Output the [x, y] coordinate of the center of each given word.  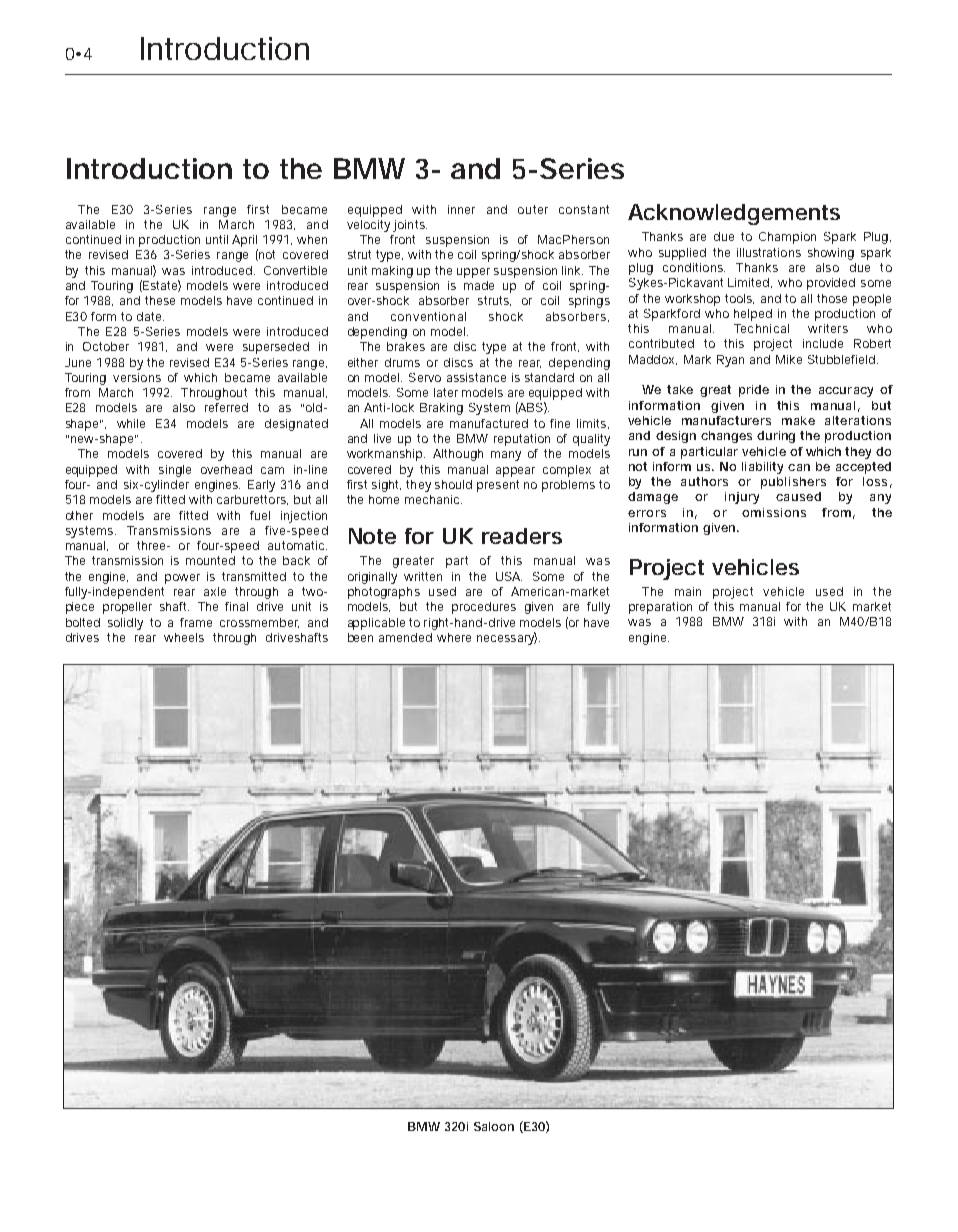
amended [405, 637]
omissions [774, 512]
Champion [787, 238]
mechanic [432, 499]
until [217, 239]
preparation [660, 608]
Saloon [494, 1126]
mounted [210, 560]
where [454, 637]
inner [461, 209]
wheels [184, 637]
